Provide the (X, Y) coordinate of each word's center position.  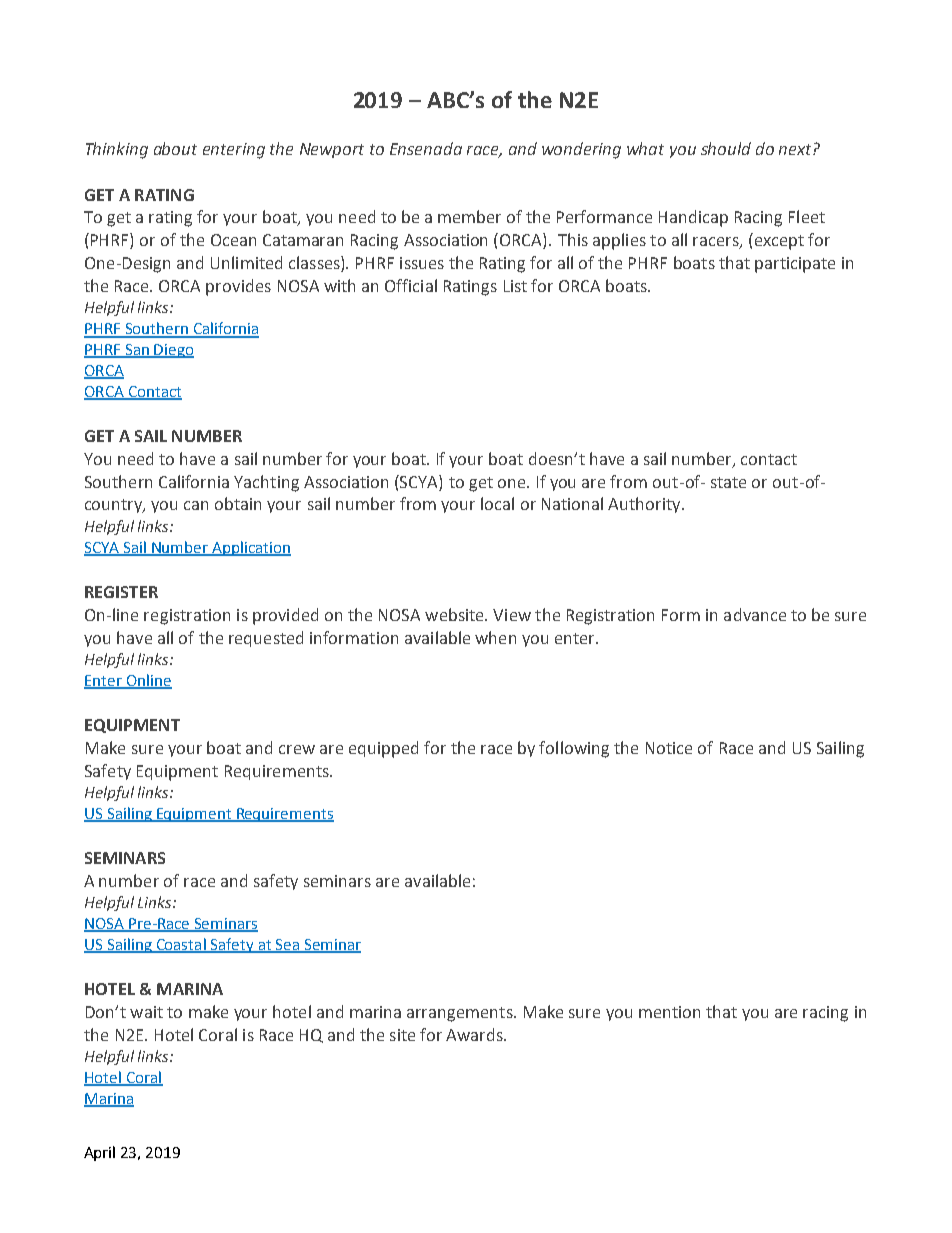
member (469, 216)
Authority (645, 505)
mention (669, 1012)
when (495, 637)
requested (266, 639)
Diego (173, 351)
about (175, 148)
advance (755, 614)
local (497, 503)
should (726, 148)
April (99, 1153)
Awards (475, 1034)
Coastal (181, 945)
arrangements (461, 1014)
